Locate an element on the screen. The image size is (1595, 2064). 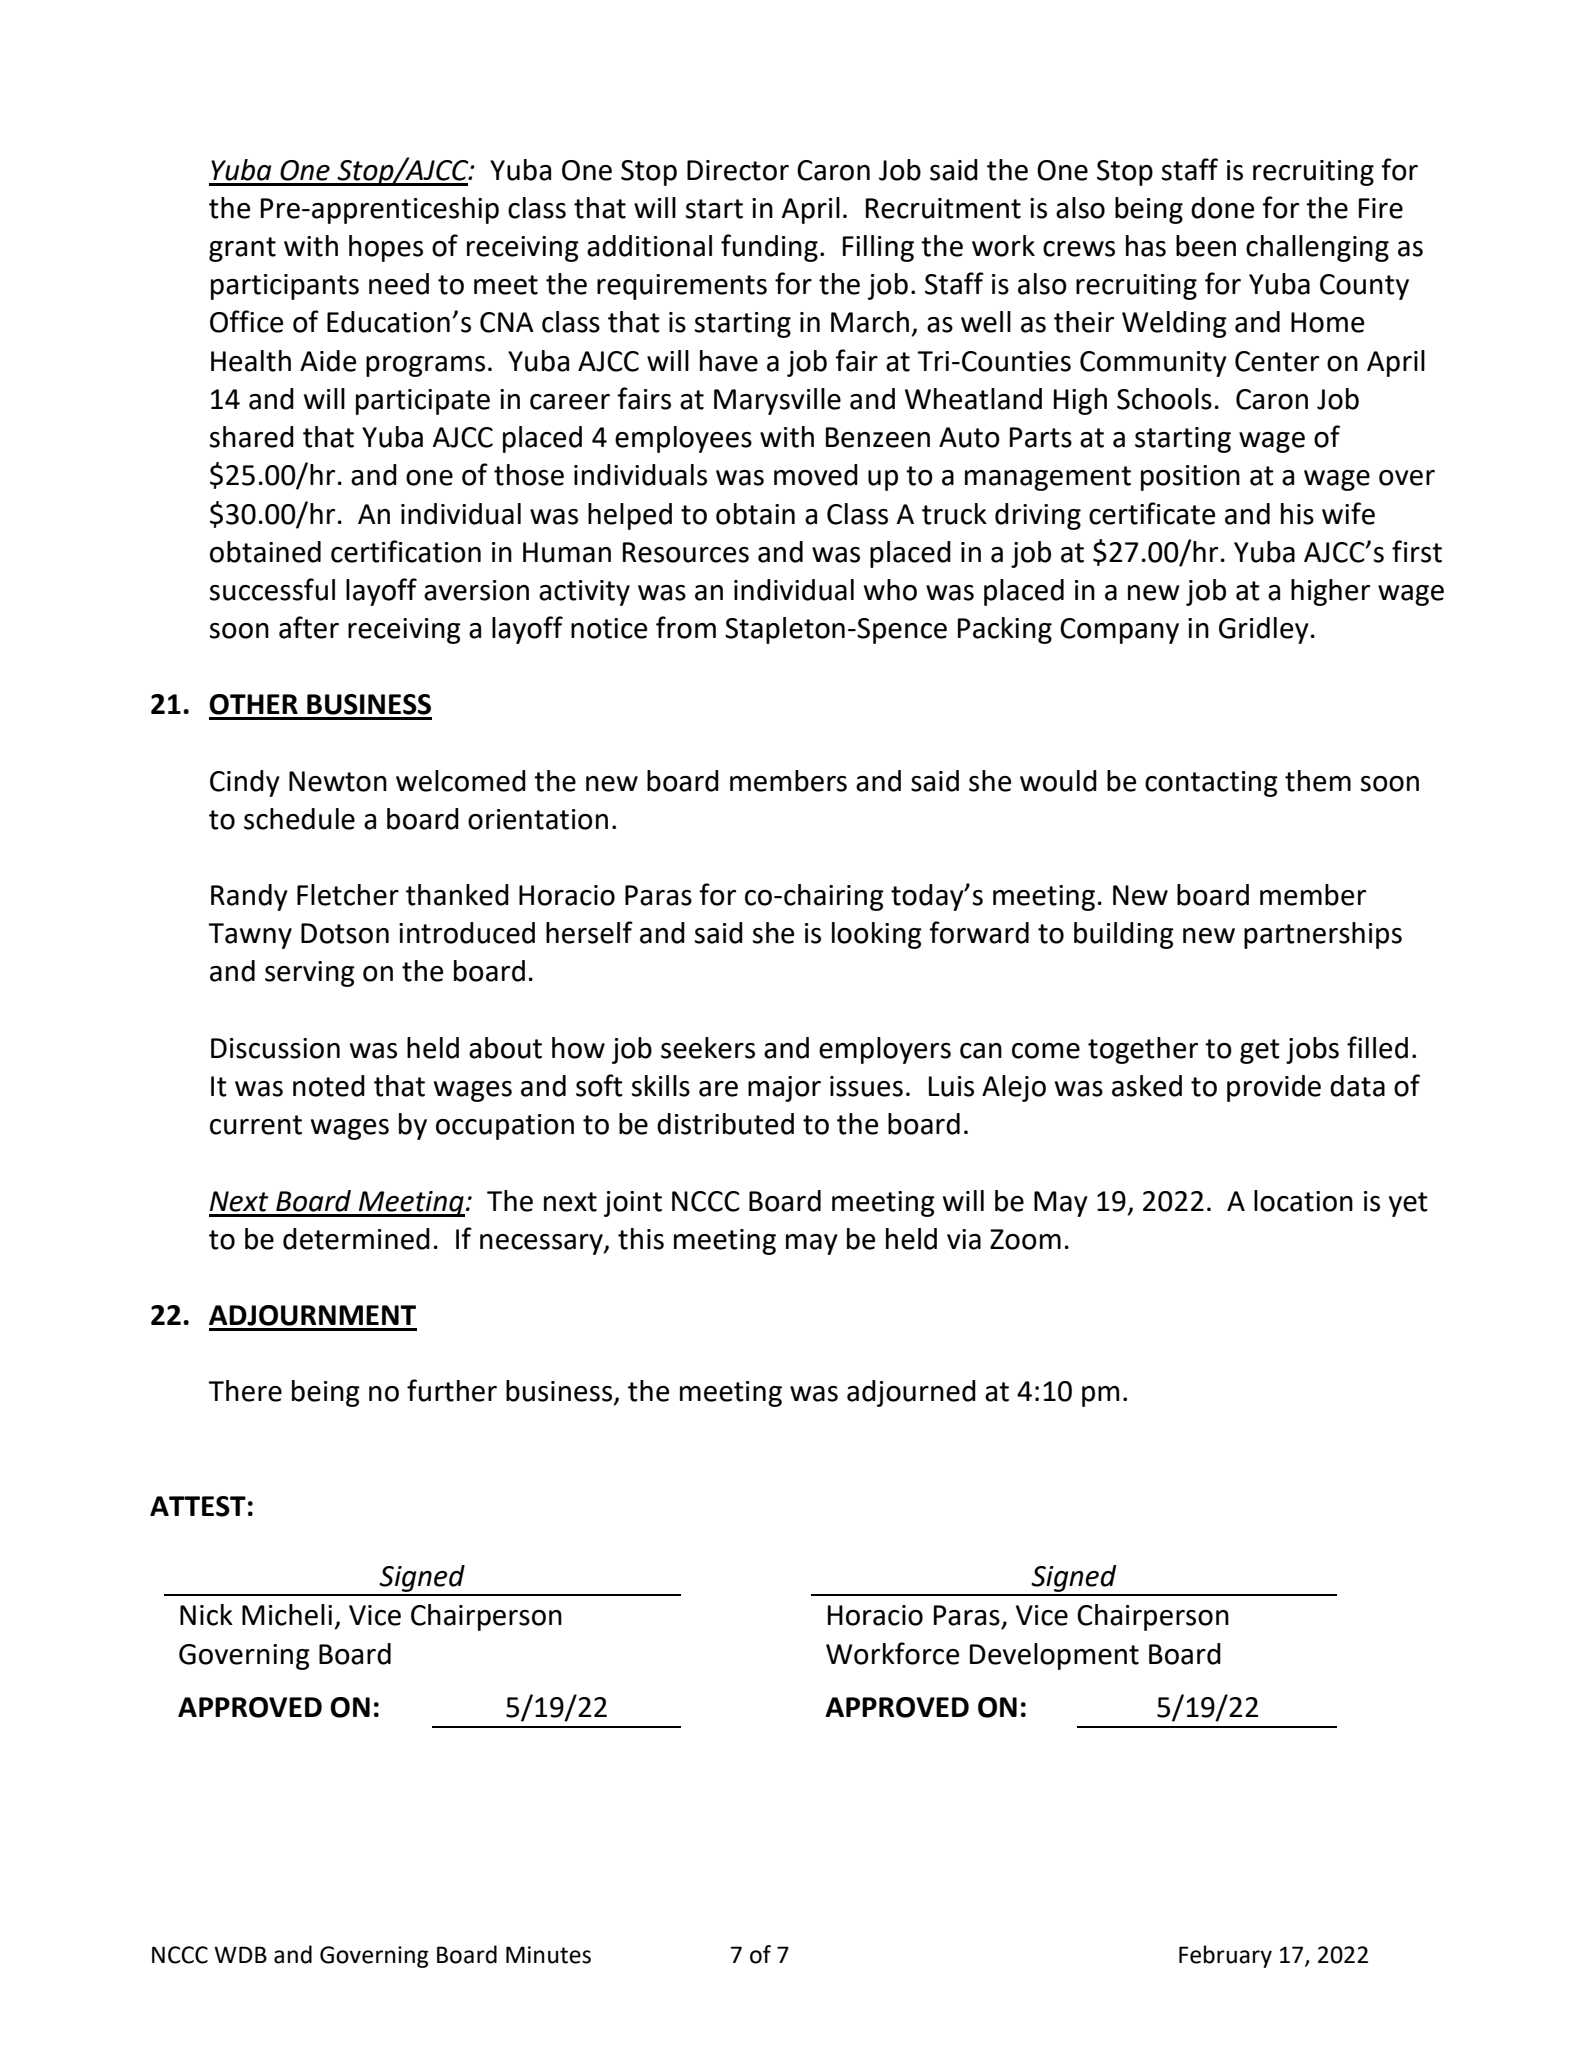
There is located at coordinates (245, 1391).
